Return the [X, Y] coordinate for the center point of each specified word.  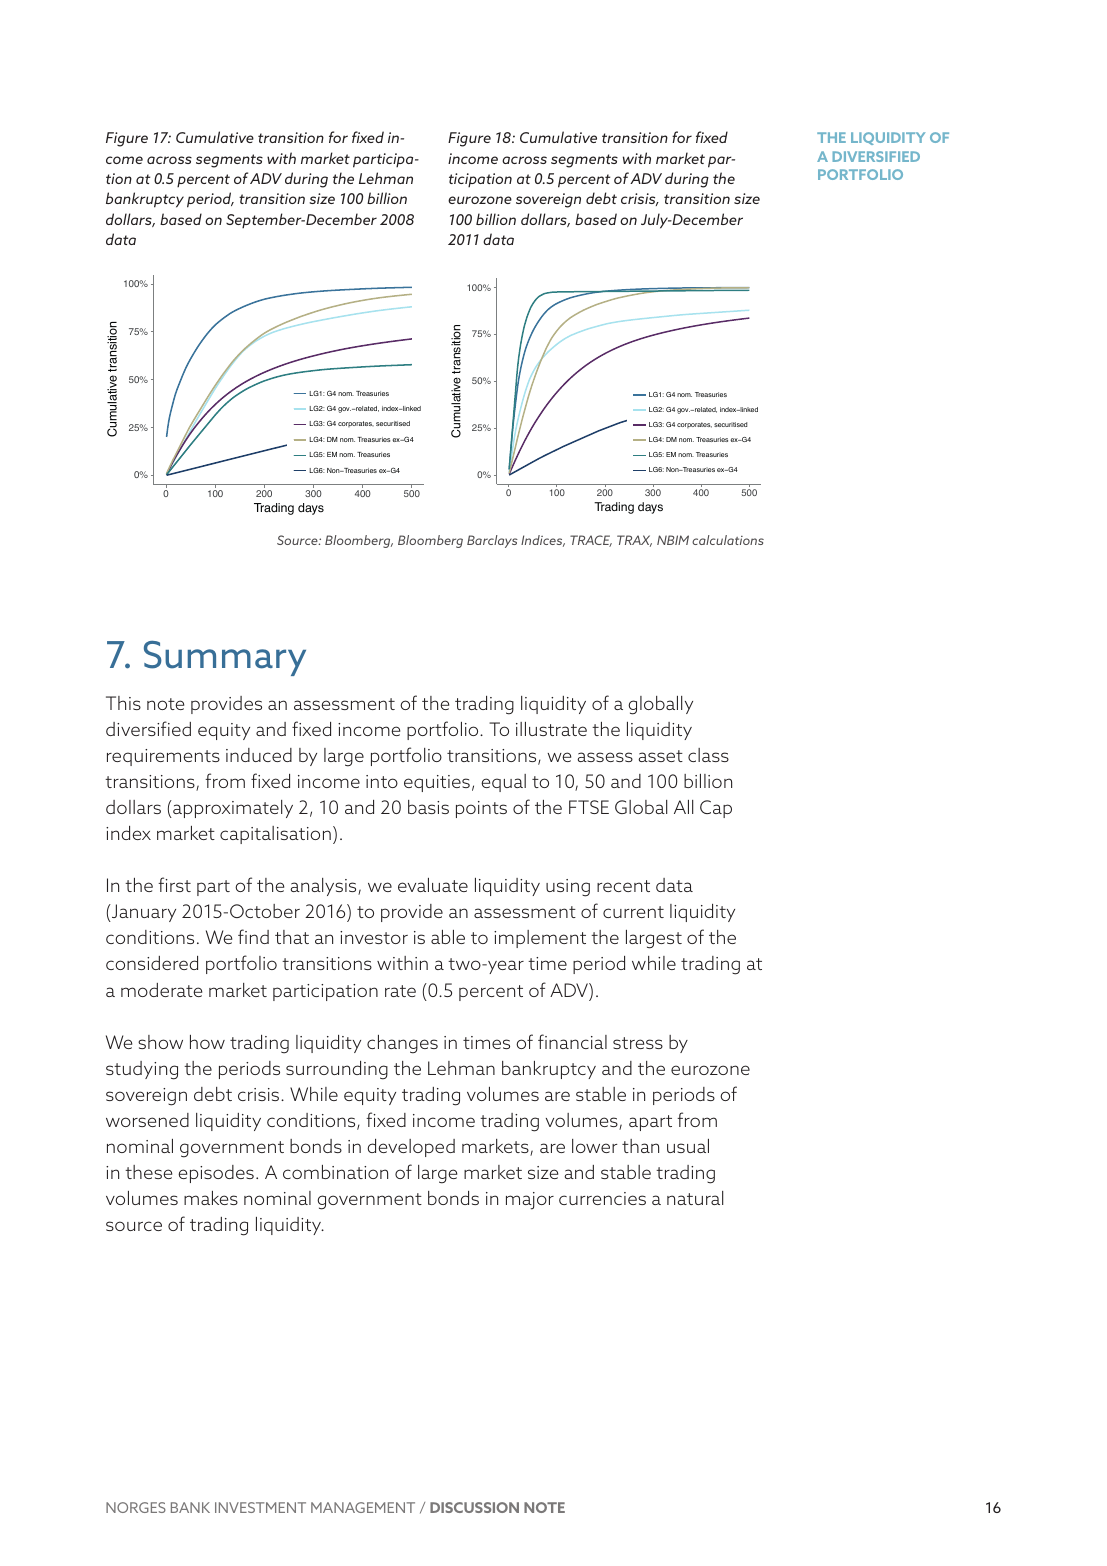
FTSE [589, 807]
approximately [232, 809]
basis [428, 807]
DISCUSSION [474, 1507]
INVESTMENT [260, 1507]
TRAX [634, 541]
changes [402, 1044]
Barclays [492, 541]
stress [638, 1043]
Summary [225, 658]
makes [211, 1198]
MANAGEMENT [363, 1507]
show [160, 1042]
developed [411, 1148]
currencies [602, 1198]
